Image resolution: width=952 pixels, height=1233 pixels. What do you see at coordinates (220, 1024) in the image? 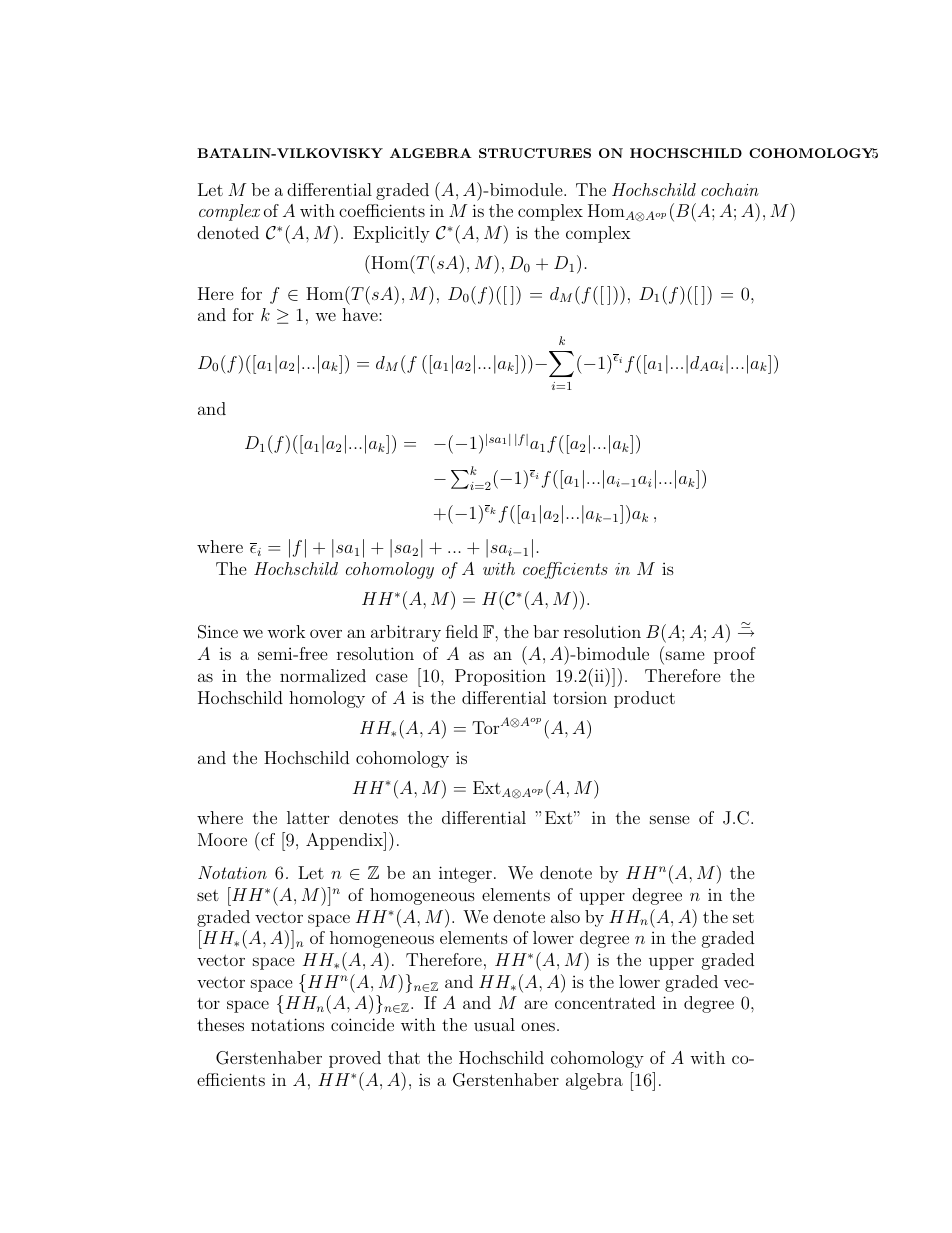
I see `theses` at bounding box center [220, 1024].
